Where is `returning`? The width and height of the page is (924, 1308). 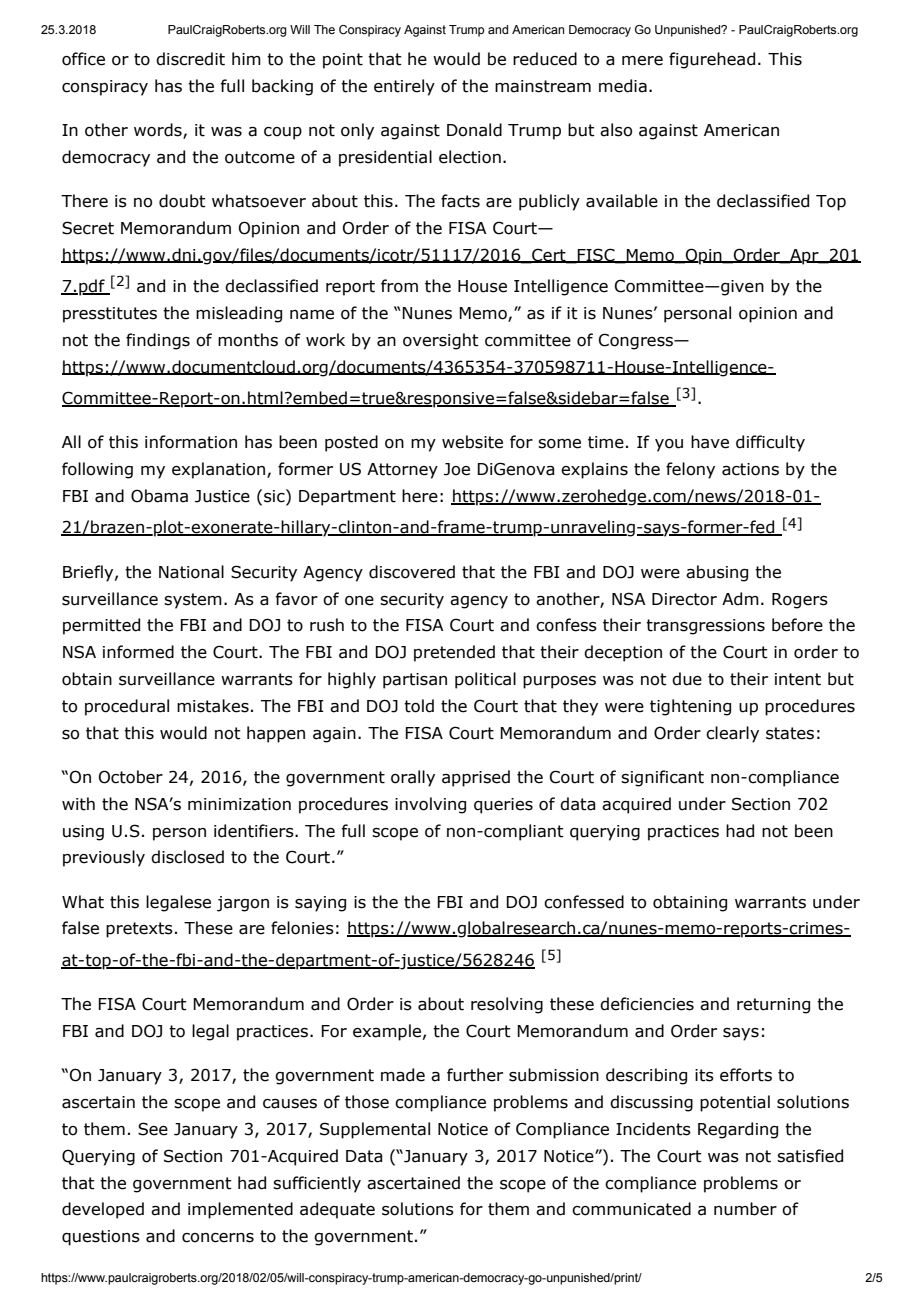
returning is located at coordinates (773, 1006).
